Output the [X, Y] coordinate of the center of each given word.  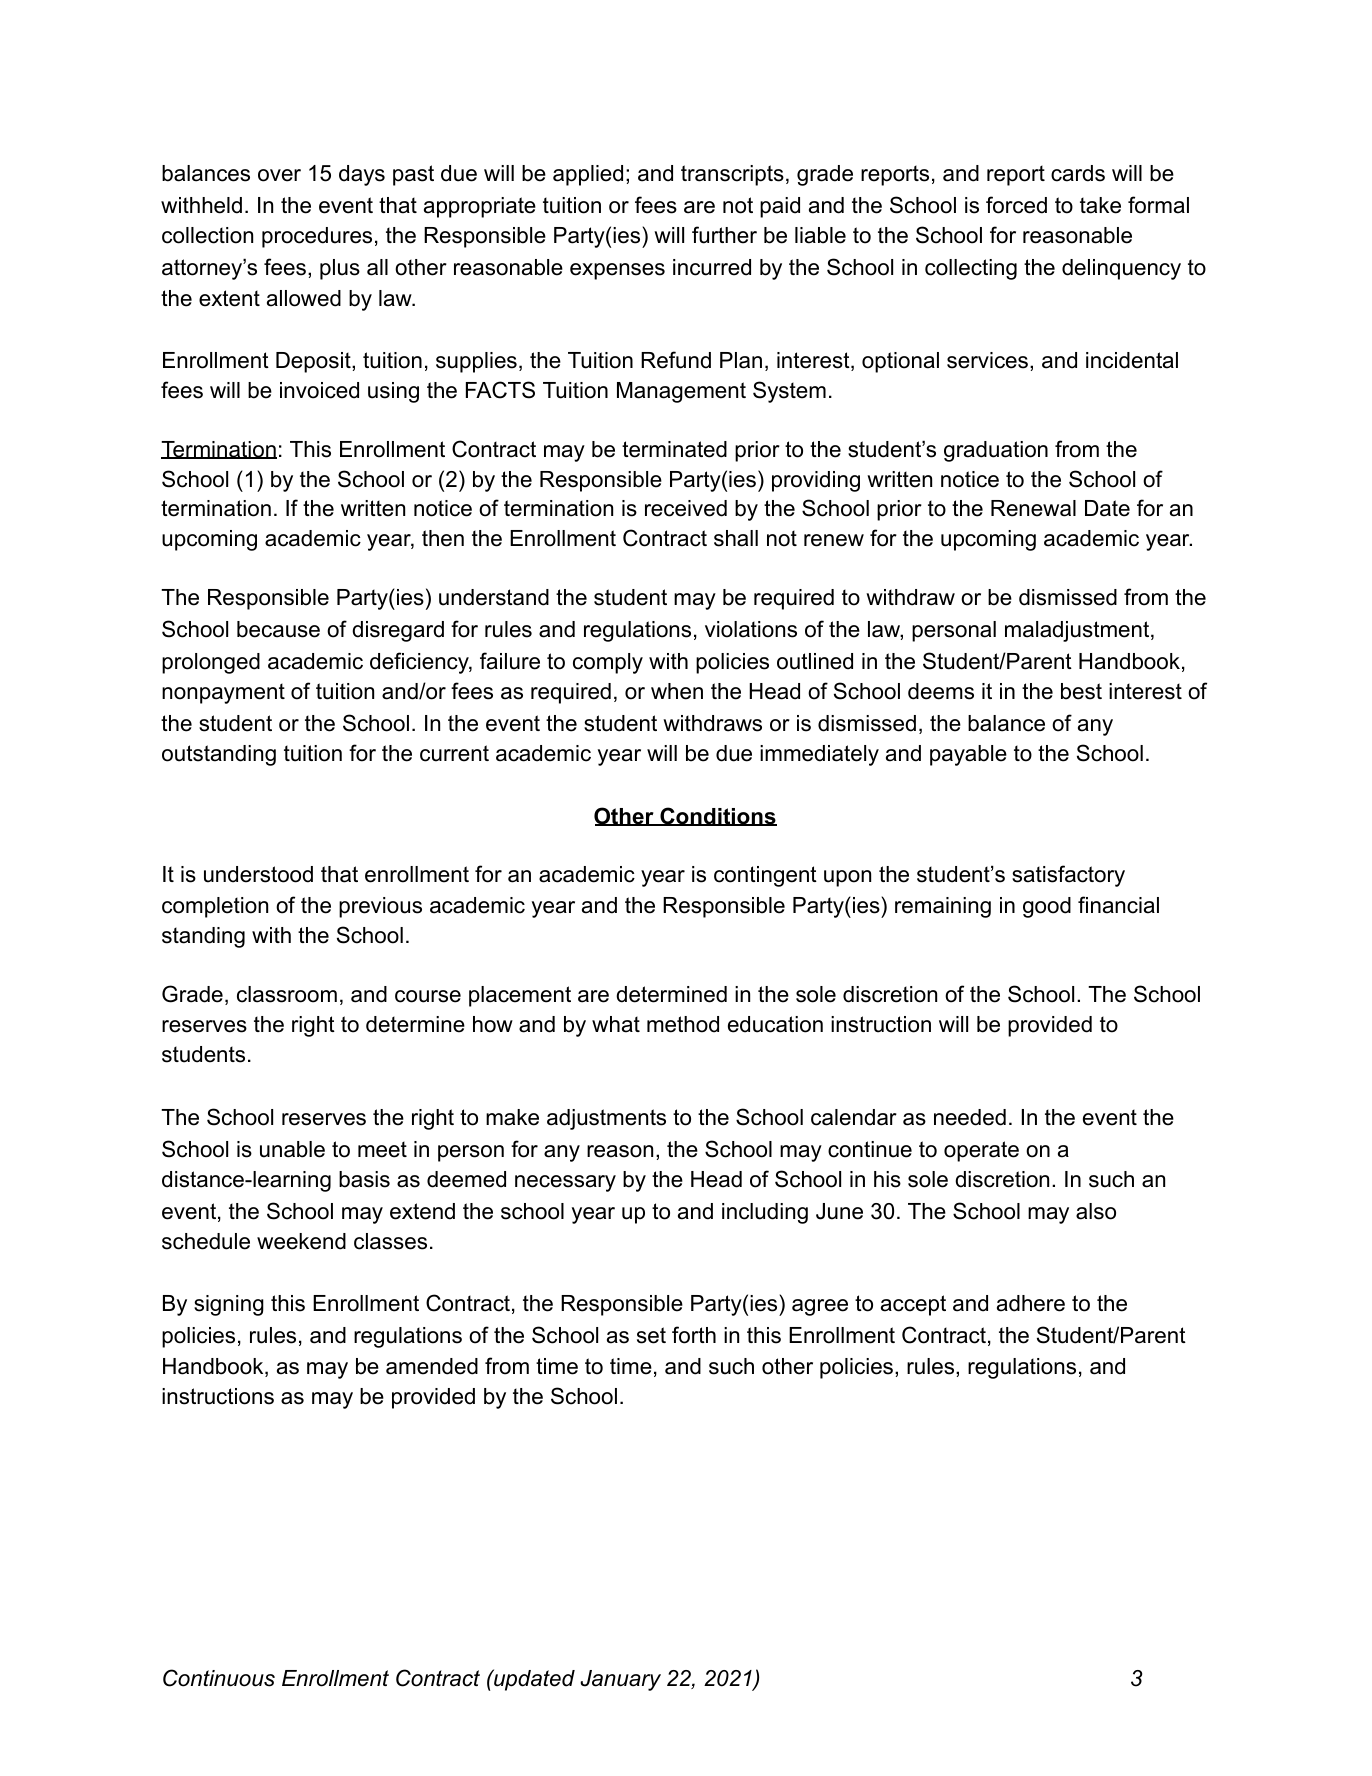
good [1047, 907]
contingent [765, 876]
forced [1016, 205]
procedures [317, 237]
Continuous [219, 1678]
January [620, 1680]
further [724, 235]
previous [380, 907]
